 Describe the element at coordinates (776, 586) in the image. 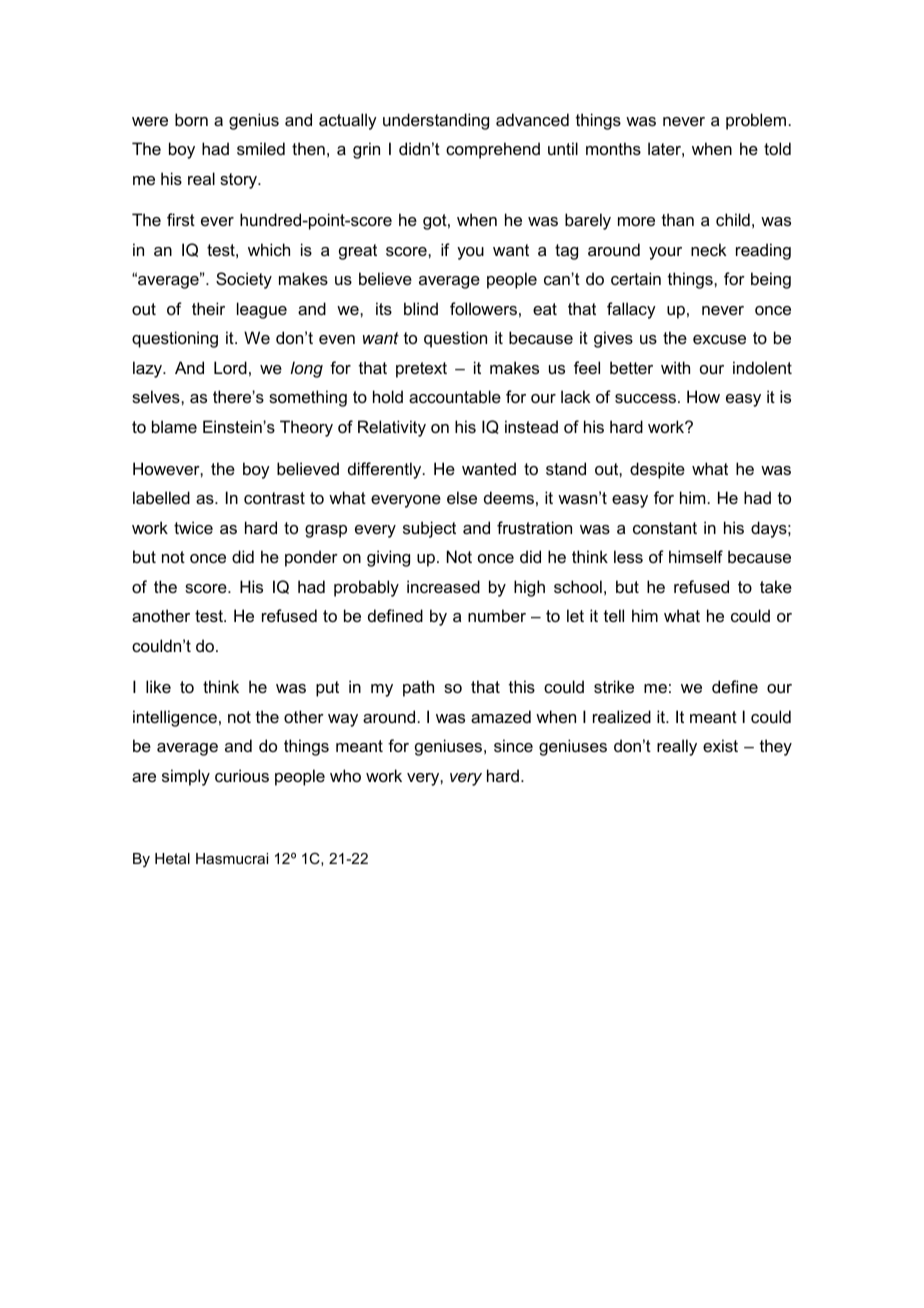

I see `take` at that location.
